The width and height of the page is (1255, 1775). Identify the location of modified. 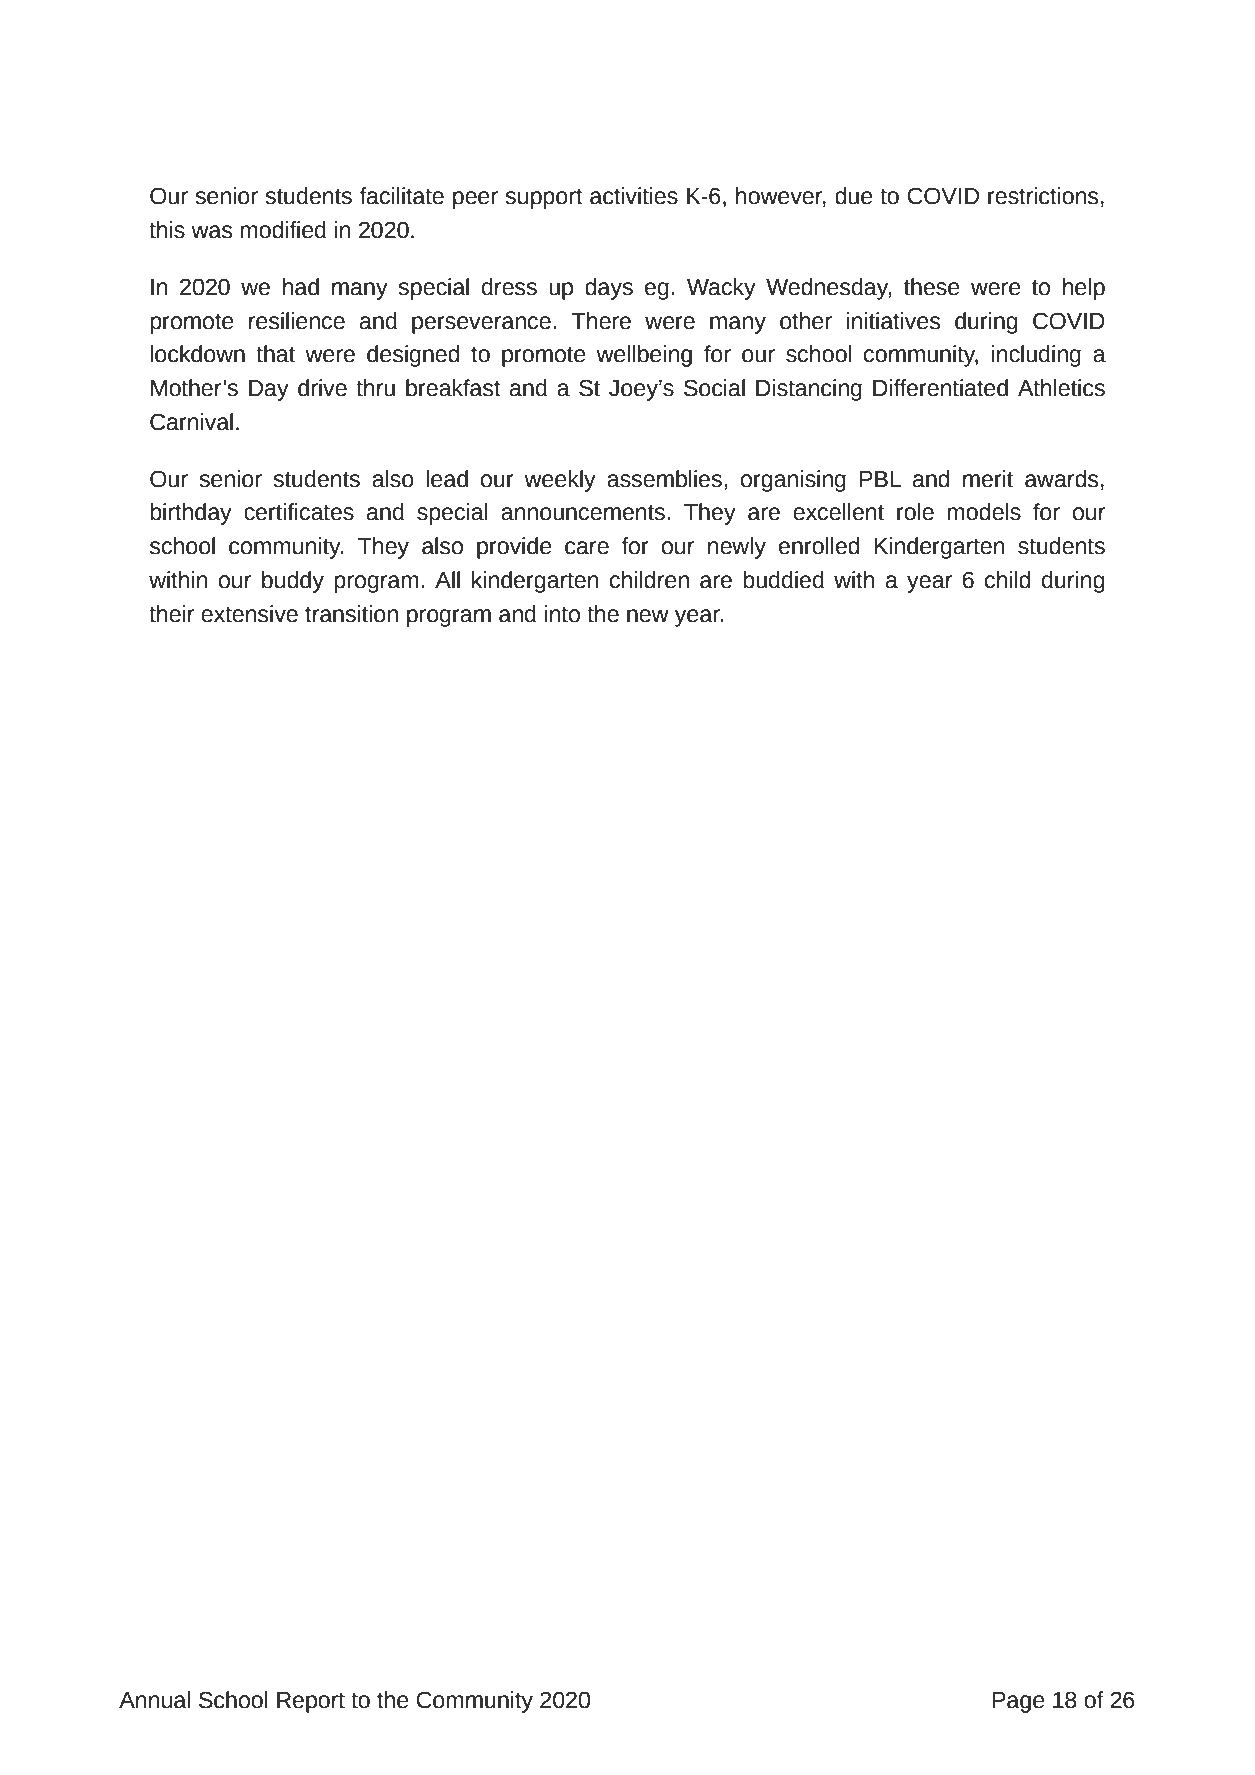
(283, 230).
